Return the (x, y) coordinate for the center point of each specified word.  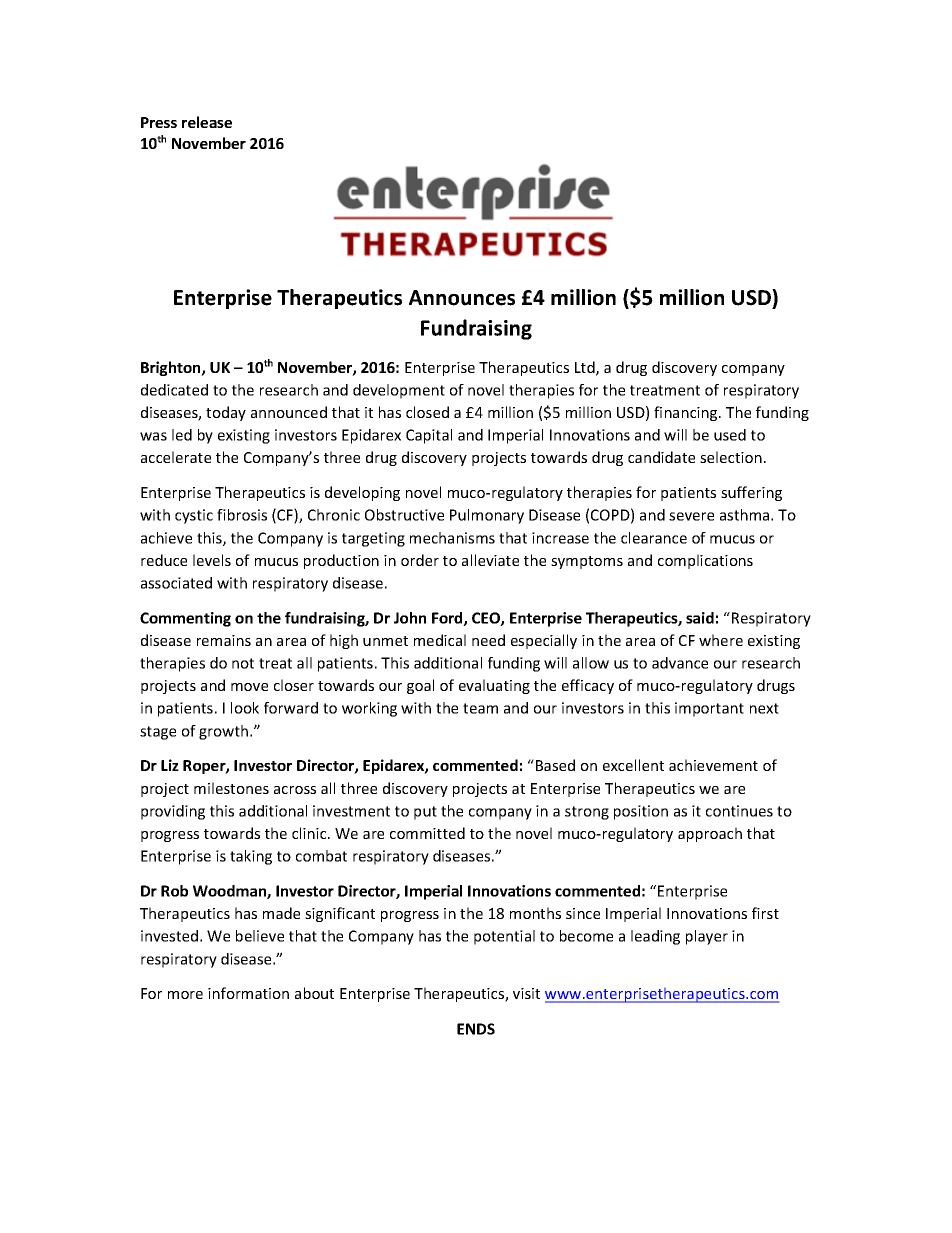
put (425, 813)
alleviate (490, 560)
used (730, 435)
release (207, 122)
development (399, 391)
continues (739, 811)
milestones (231, 788)
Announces (462, 298)
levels (212, 560)
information (248, 993)
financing (687, 413)
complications (705, 561)
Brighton (172, 368)
